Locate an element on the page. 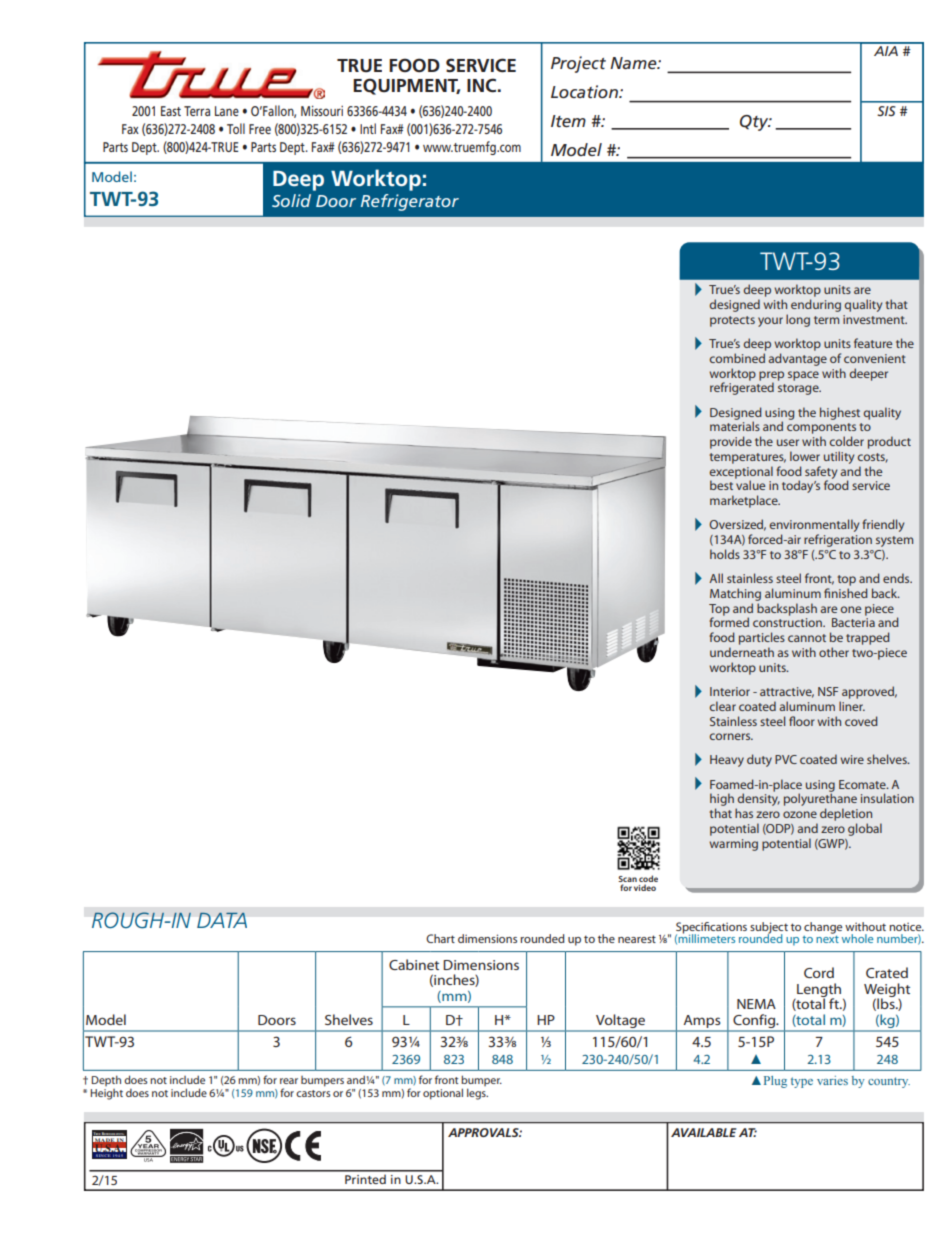 Image resolution: width=952 pixels, height=1233 pixels. Chart is located at coordinates (440, 938).
